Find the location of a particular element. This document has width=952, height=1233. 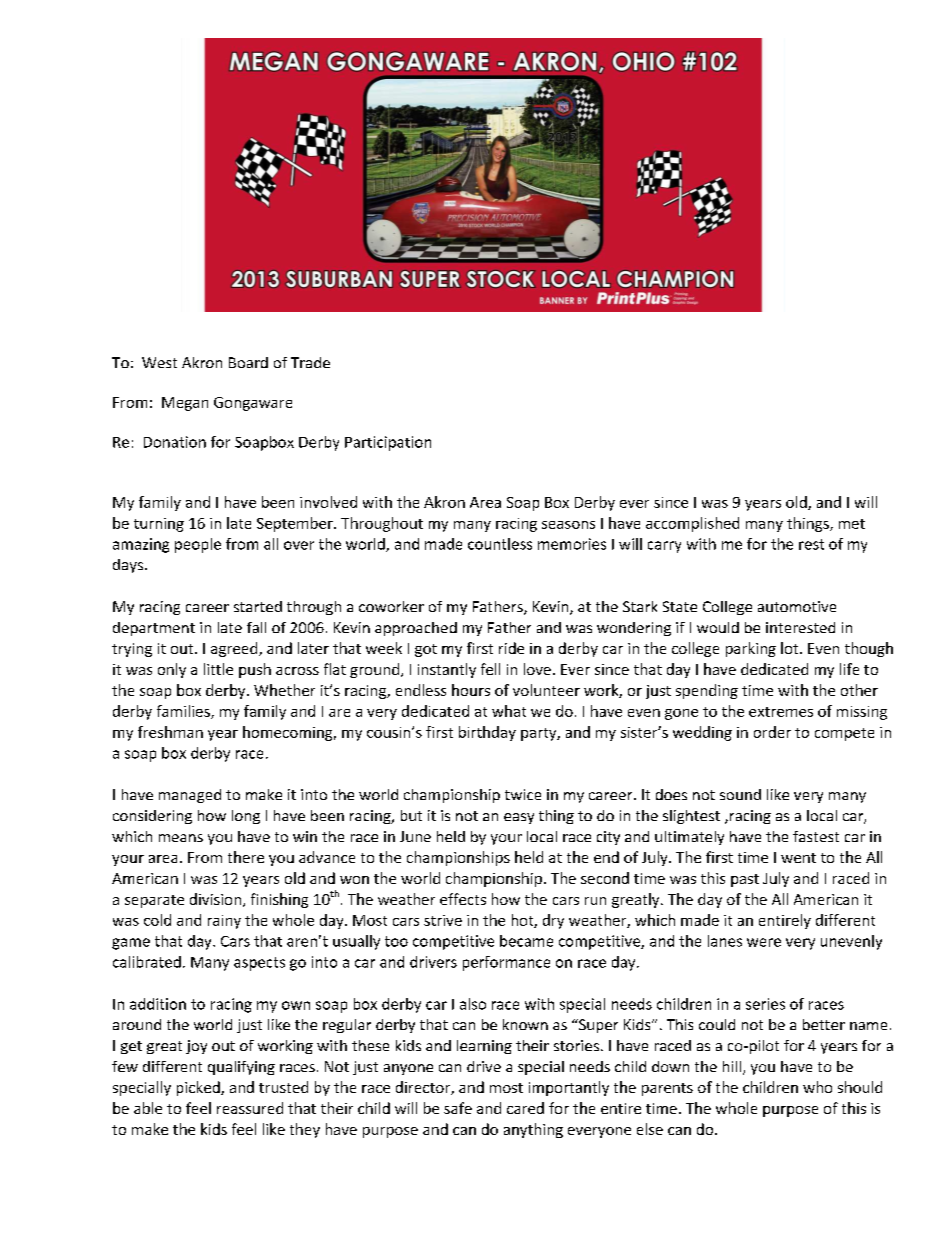

cared is located at coordinates (525, 1108).
